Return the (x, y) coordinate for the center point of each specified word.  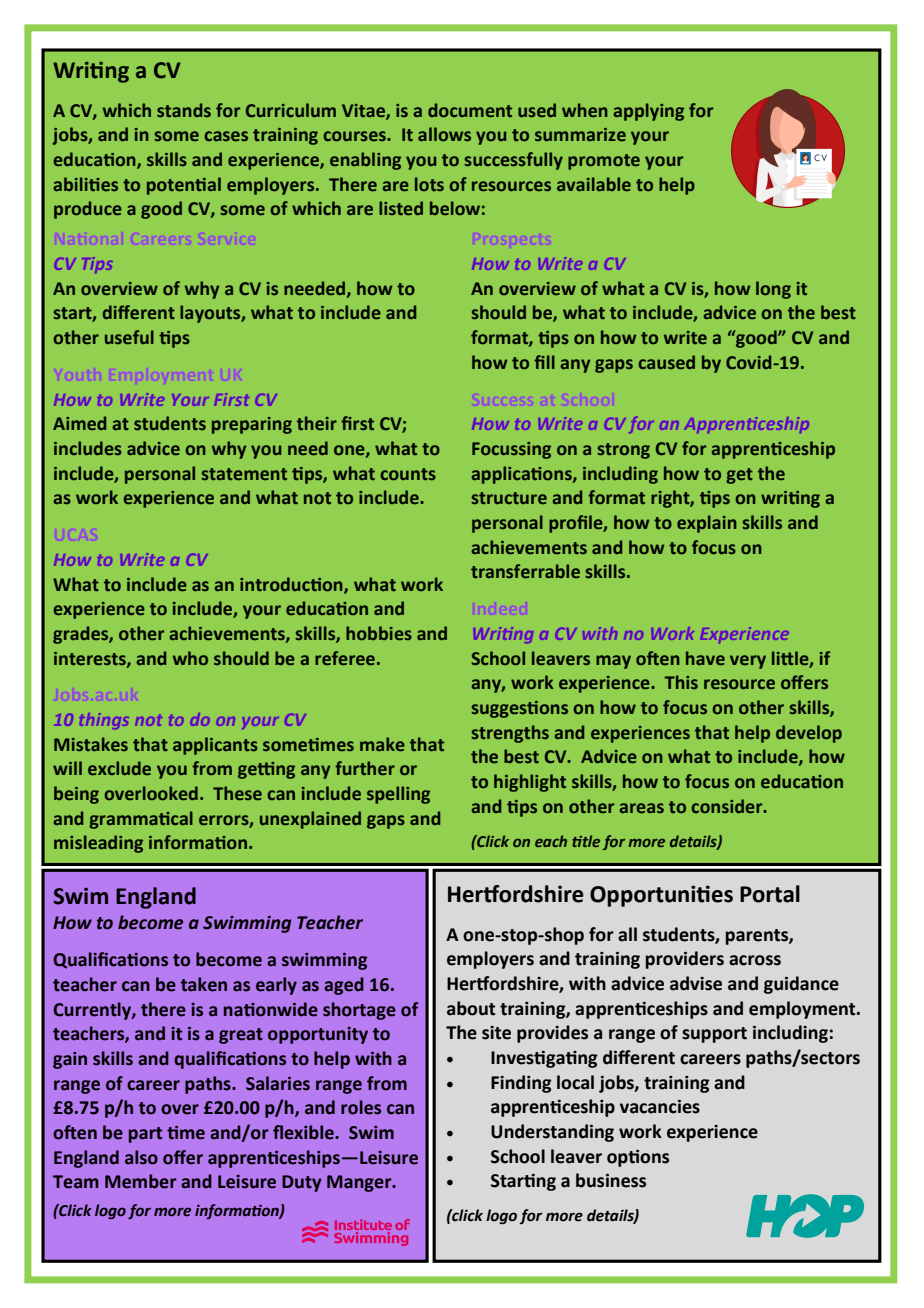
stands (184, 110)
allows (444, 134)
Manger (360, 1183)
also (141, 1157)
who (190, 658)
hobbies (379, 633)
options (638, 1158)
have (705, 658)
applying (648, 112)
